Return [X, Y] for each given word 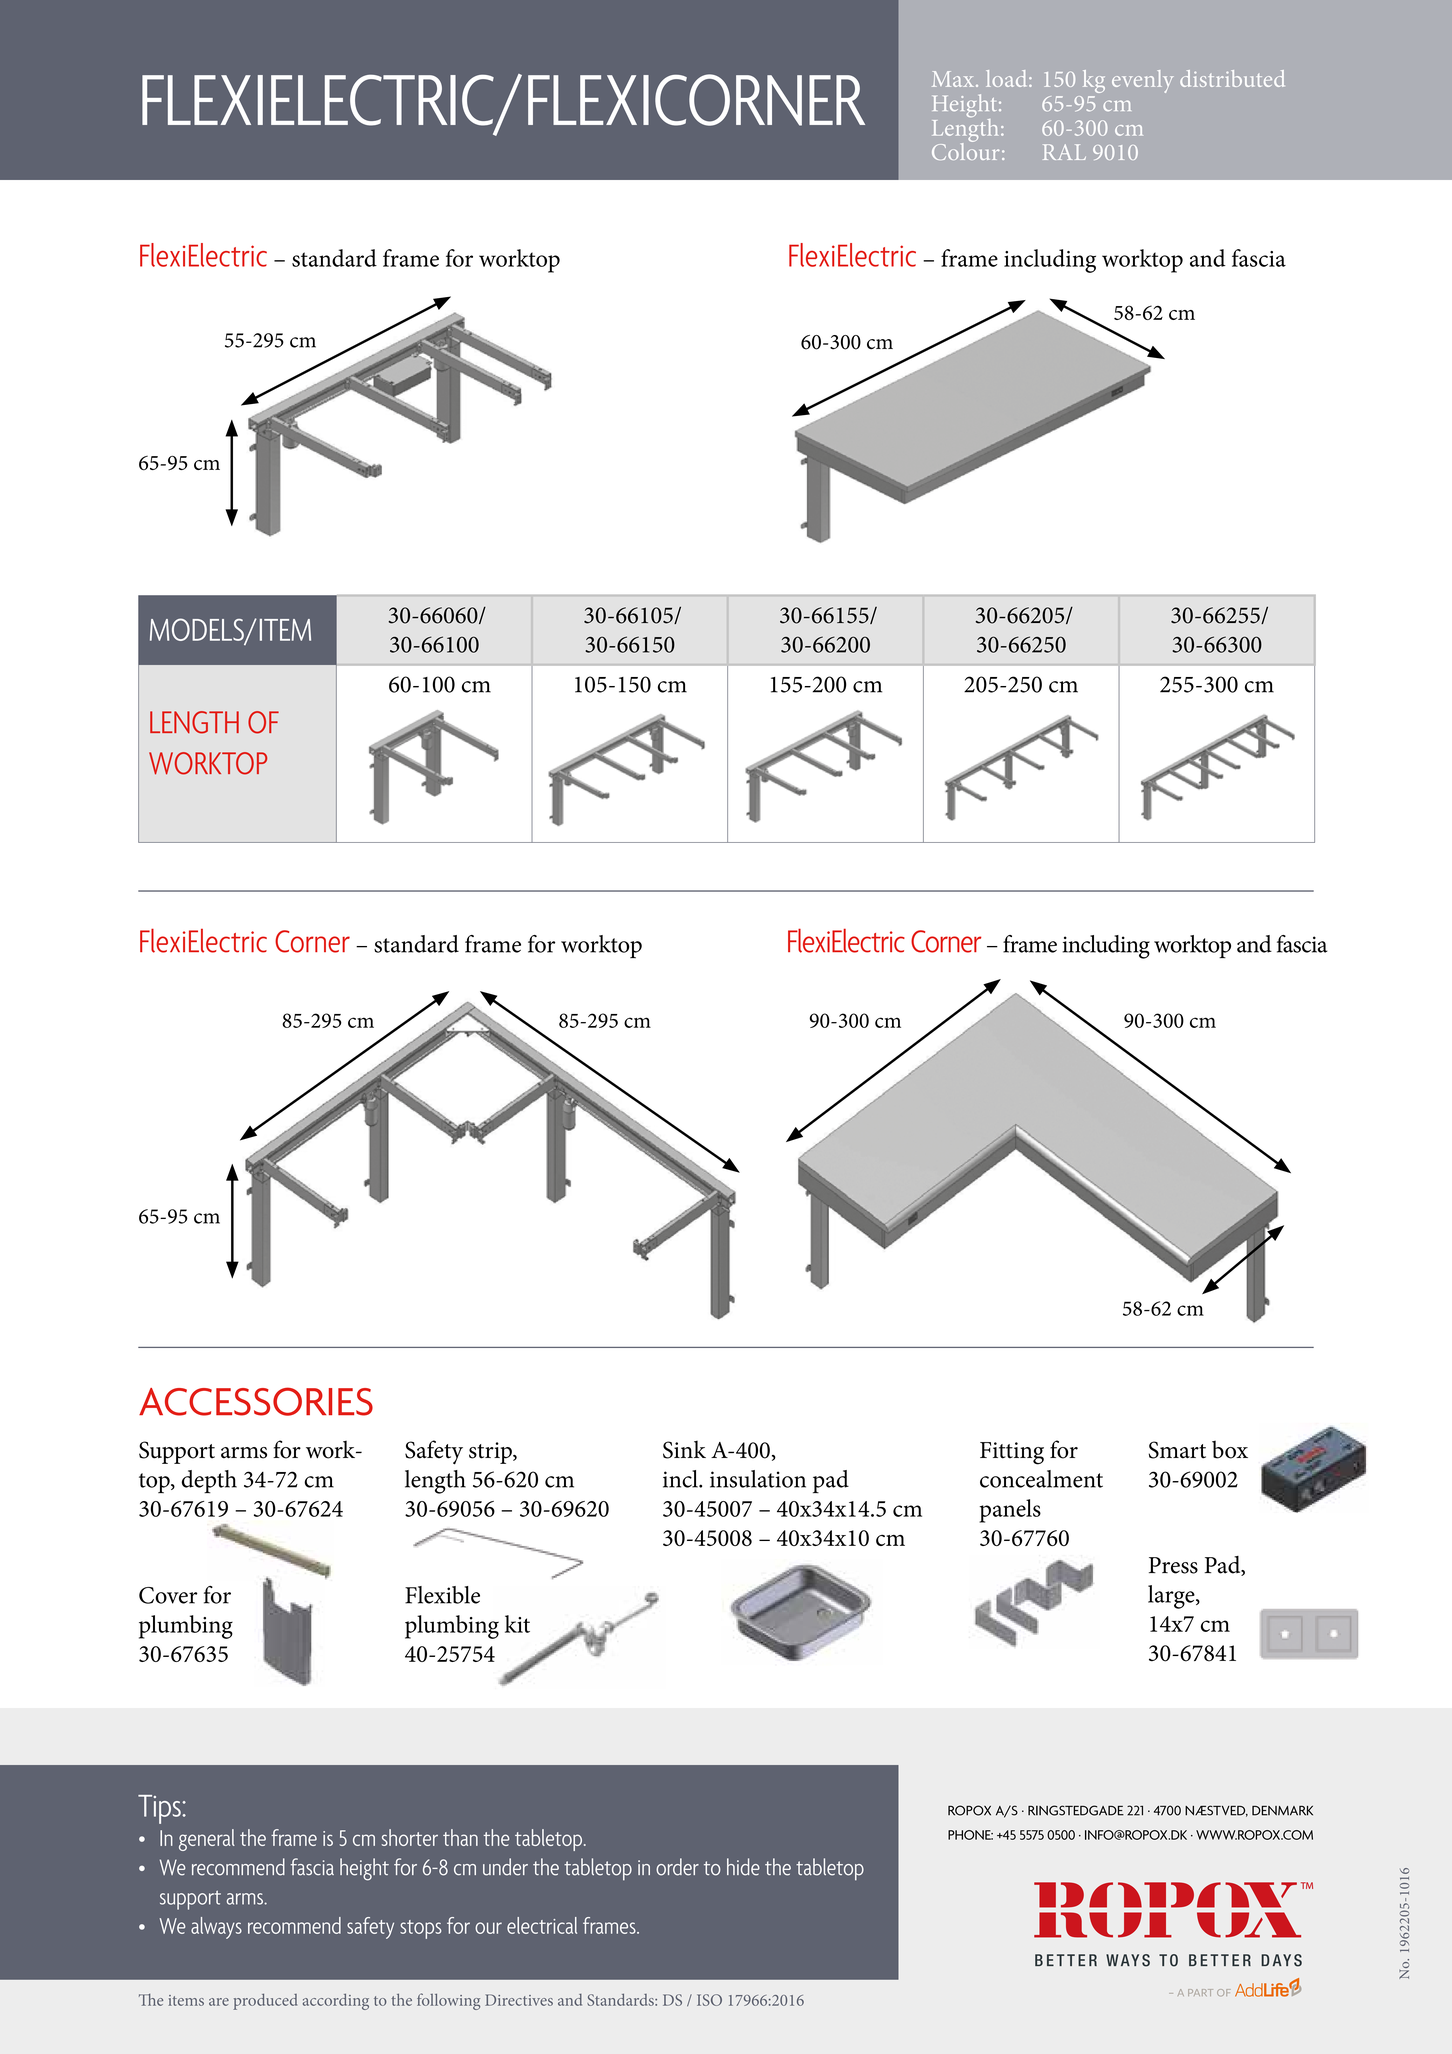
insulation [758, 1479]
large [1172, 1597]
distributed [1232, 78]
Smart [1177, 1450]
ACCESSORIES [256, 1401]
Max [954, 79]
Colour [966, 150]
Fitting [1012, 1453]
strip [491, 1453]
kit [517, 1624]
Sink [684, 1450]
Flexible [442, 1595]
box [1230, 1450]
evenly [1143, 81]
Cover [168, 1595]
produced [265, 2002]
